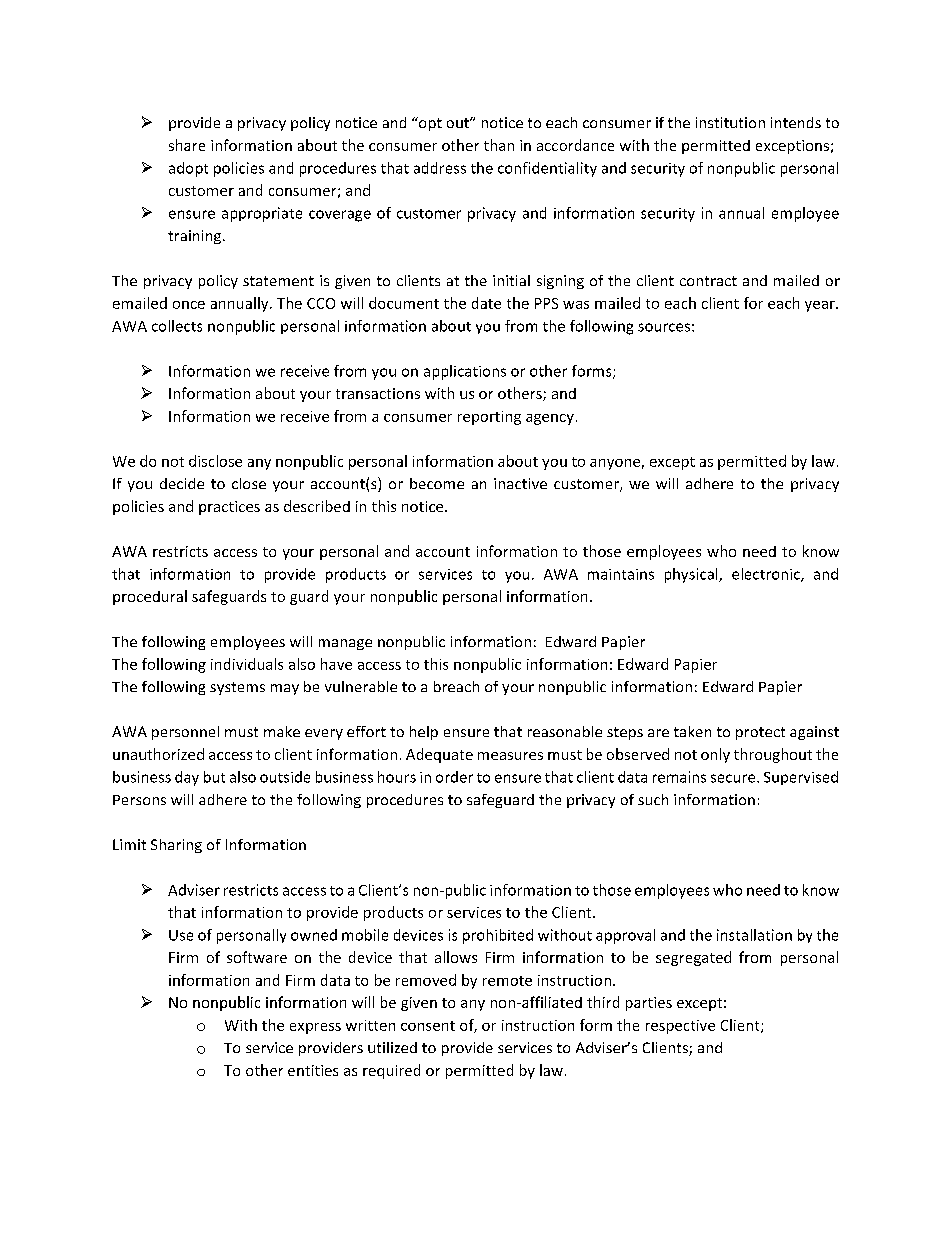 This page has height=1233, width=952. I want to click on collects, so click(177, 326).
